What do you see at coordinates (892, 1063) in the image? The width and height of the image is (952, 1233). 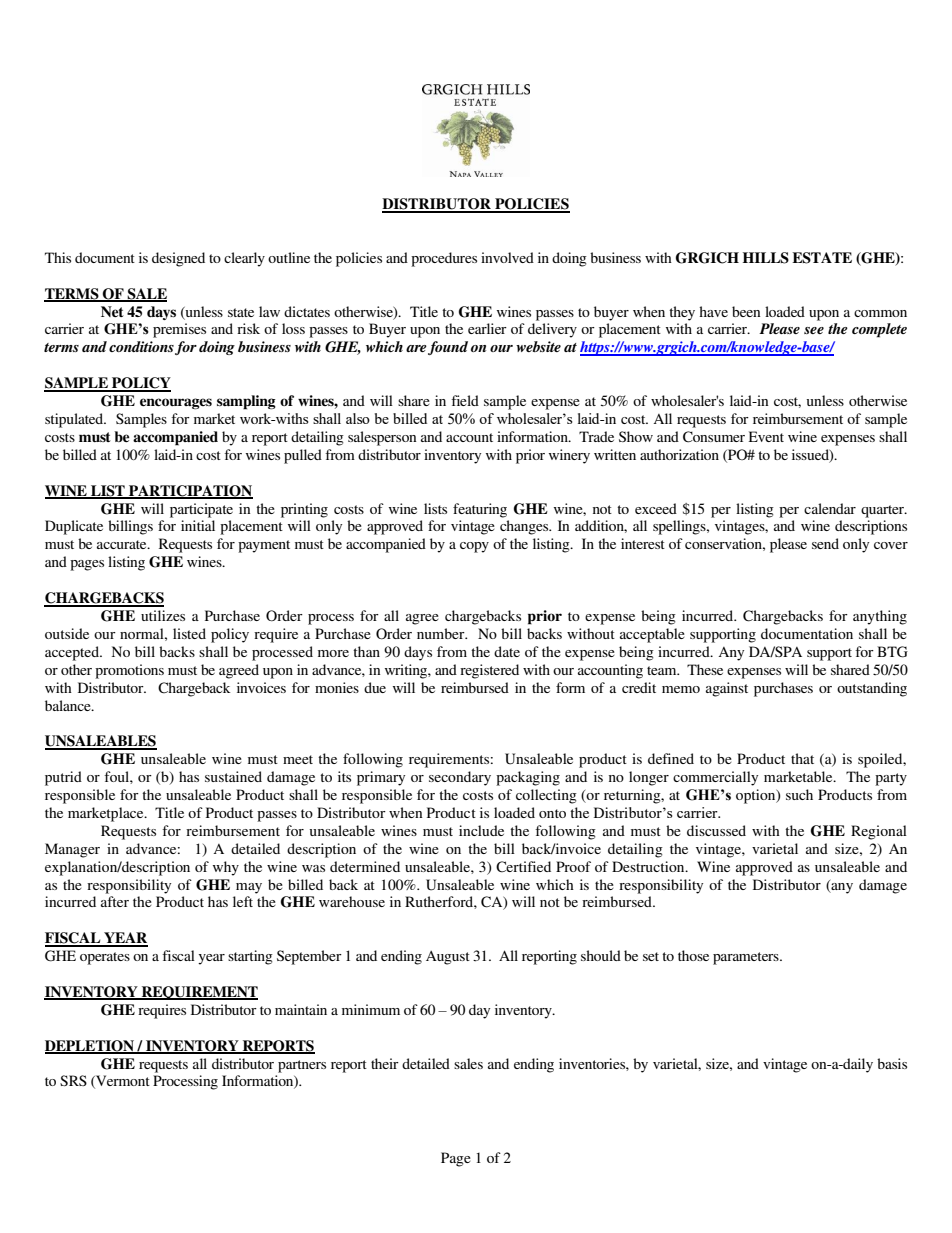 I see `basis` at bounding box center [892, 1063].
